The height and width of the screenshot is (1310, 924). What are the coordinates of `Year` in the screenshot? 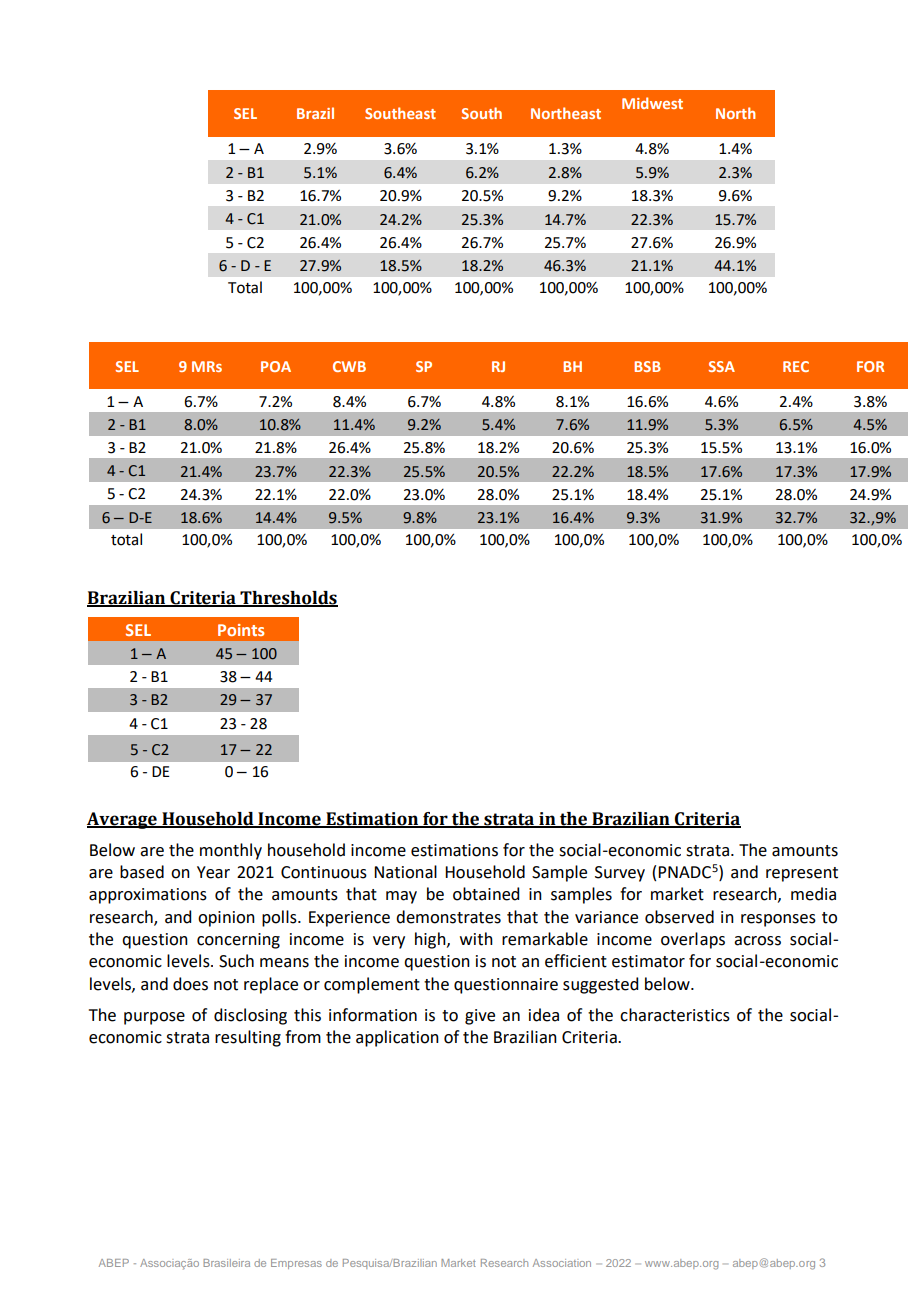 It's located at (213, 872).
